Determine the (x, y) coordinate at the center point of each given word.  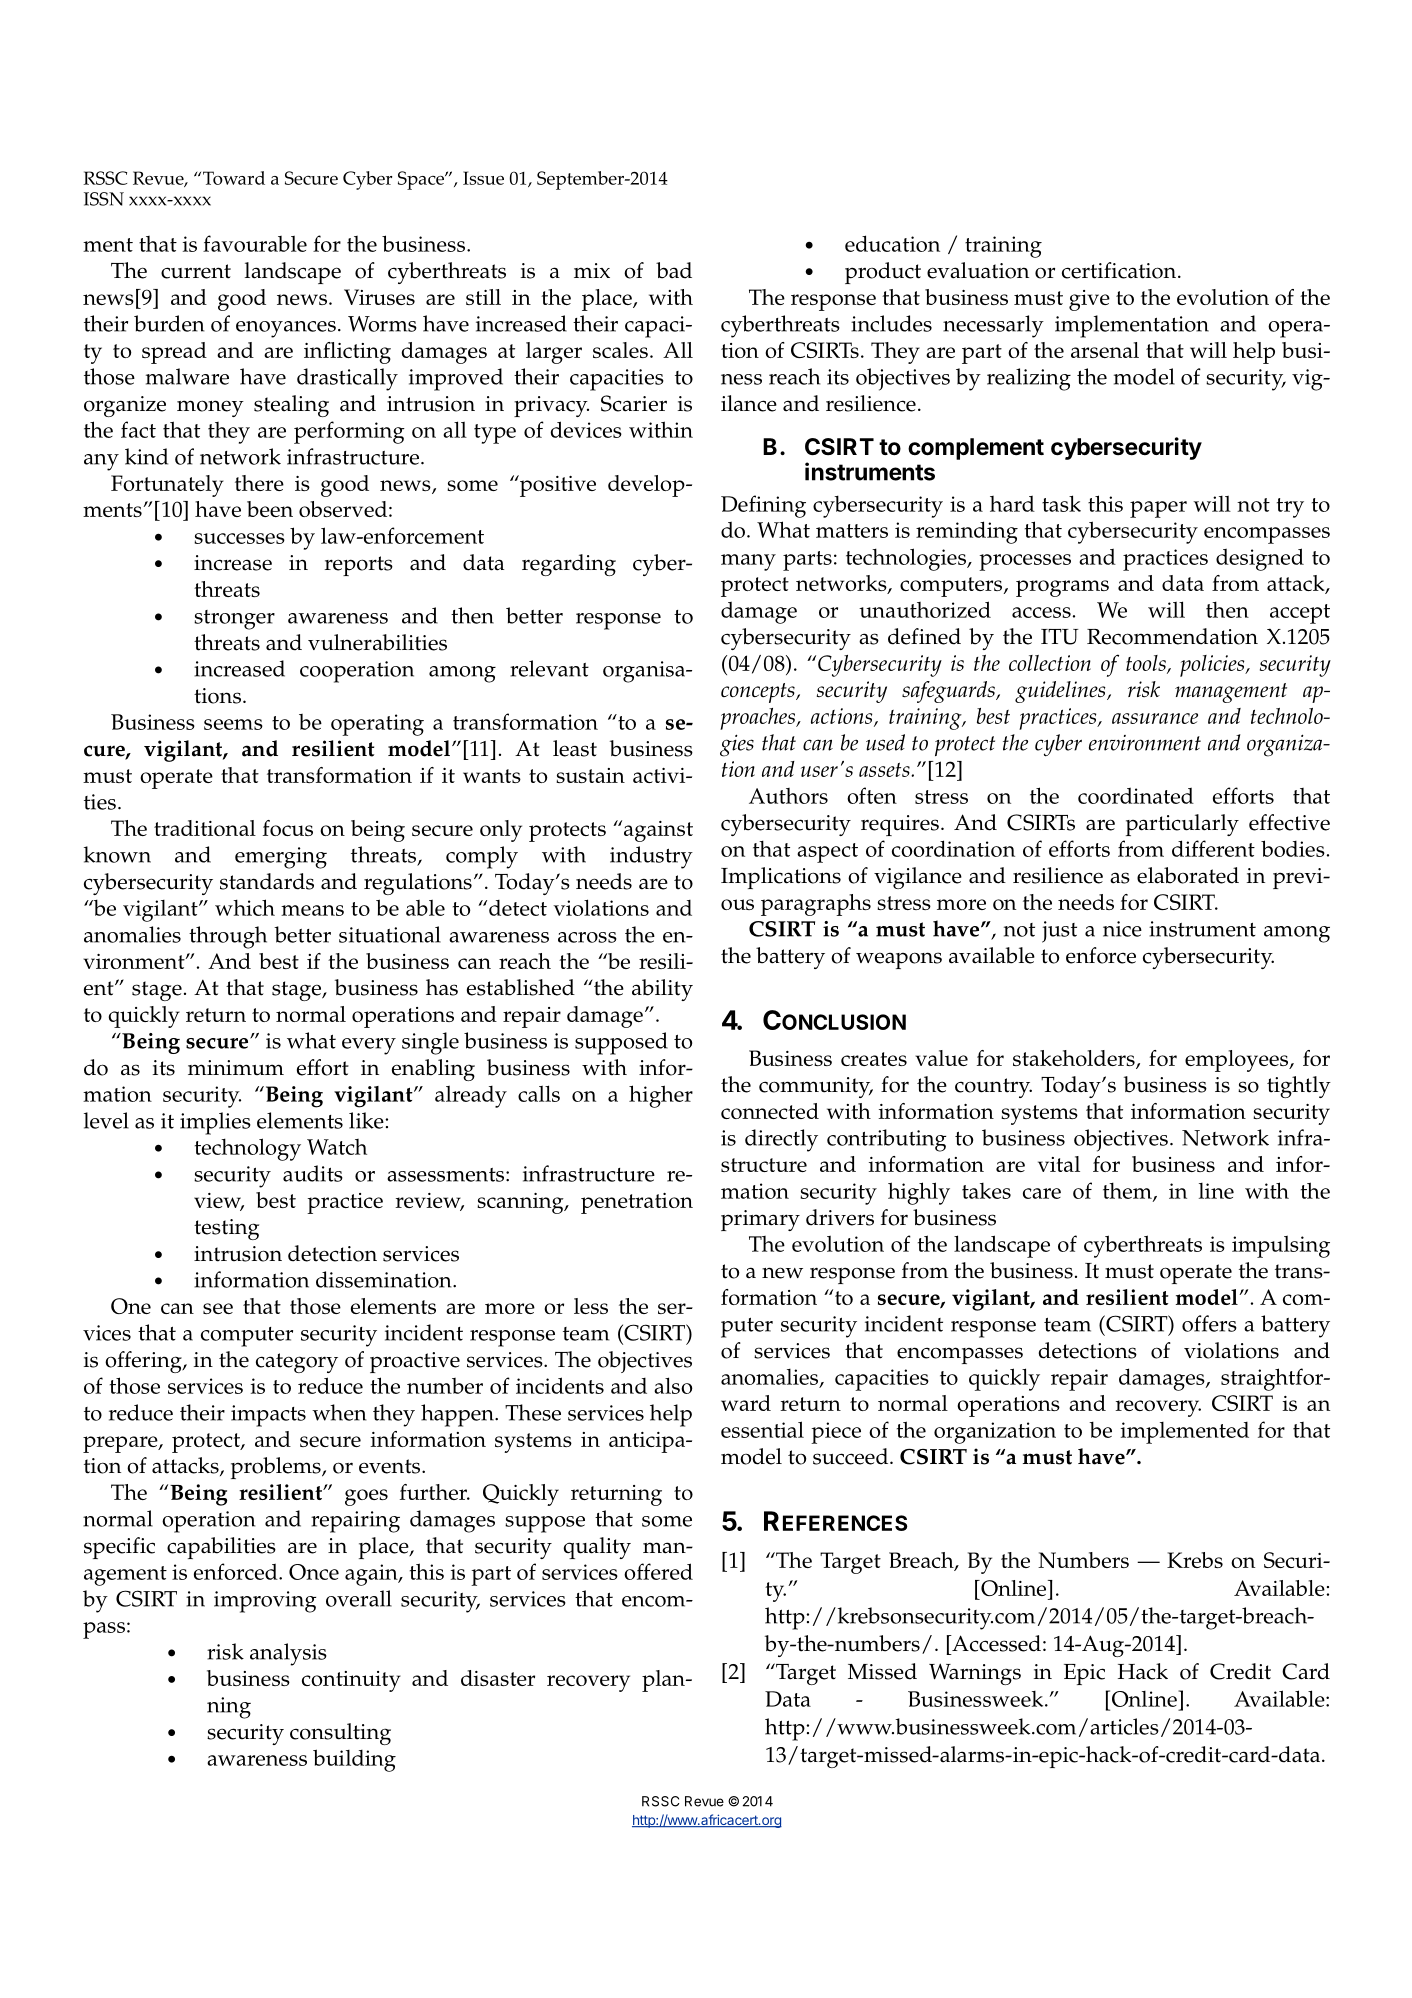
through (228, 937)
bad (674, 270)
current (196, 271)
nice (1122, 929)
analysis (288, 1654)
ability (662, 990)
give (1089, 300)
